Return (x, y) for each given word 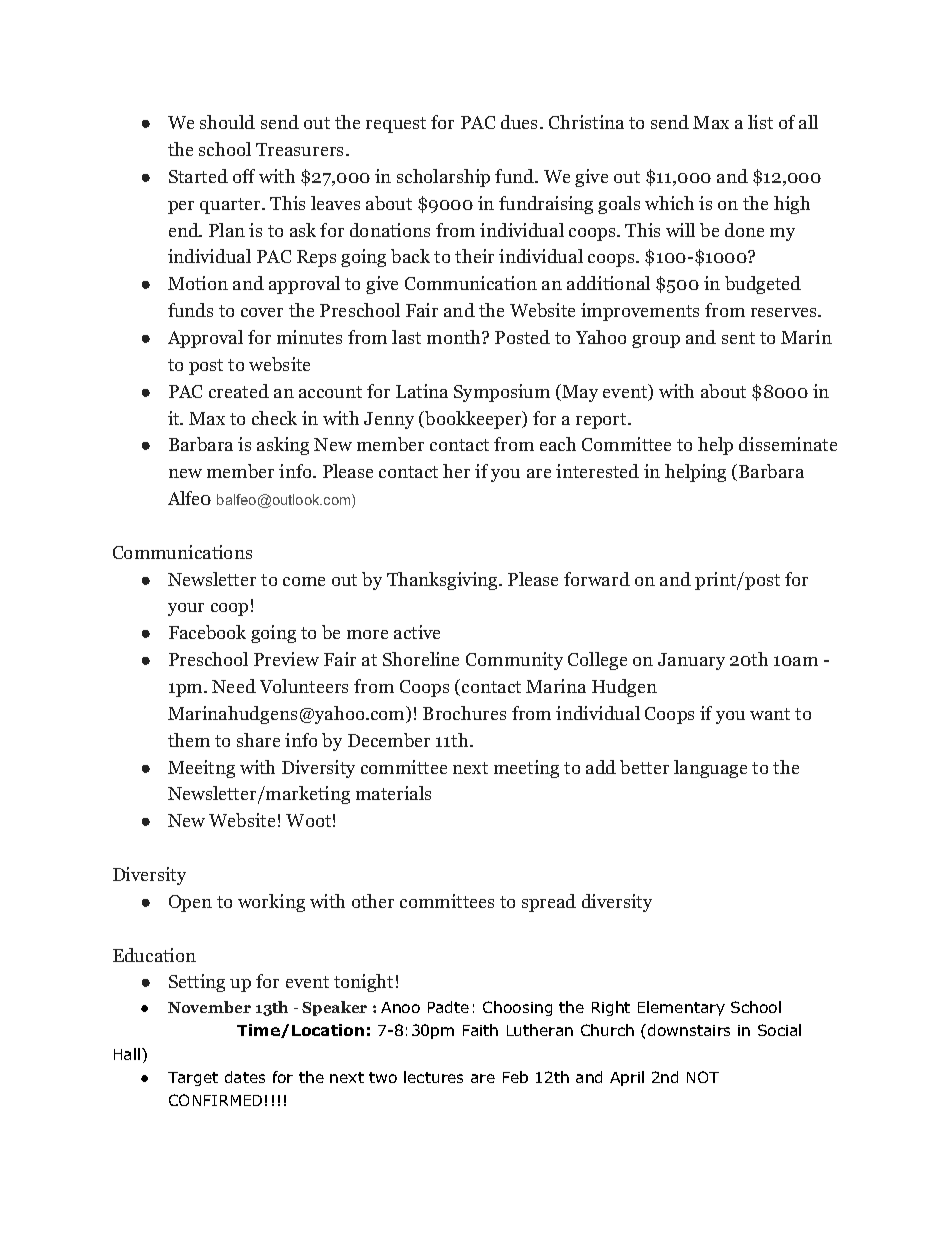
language (710, 769)
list (760, 122)
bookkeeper (473, 420)
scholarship (443, 178)
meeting (526, 769)
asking (283, 446)
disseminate (788, 444)
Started (198, 176)
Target (193, 1079)
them (189, 740)
